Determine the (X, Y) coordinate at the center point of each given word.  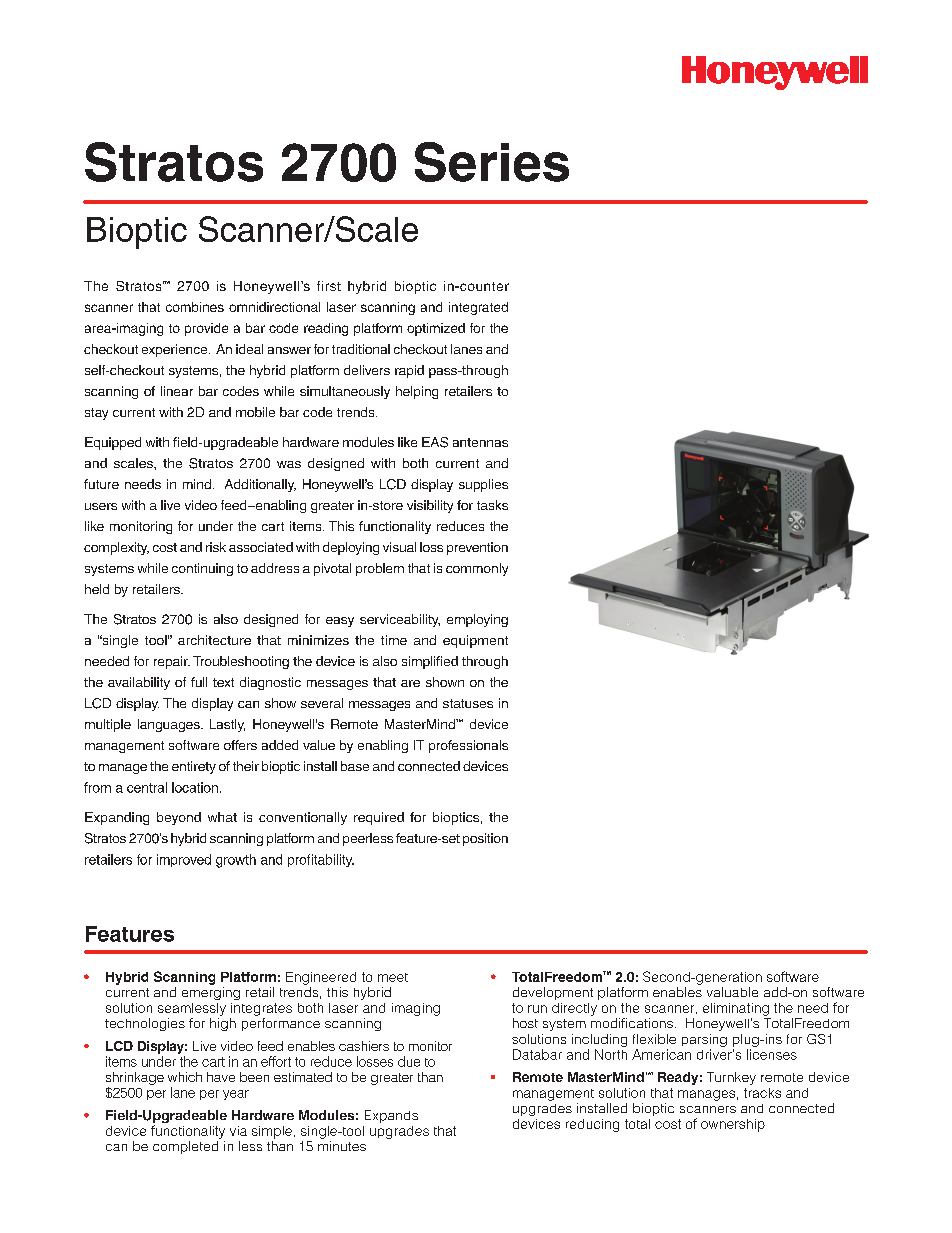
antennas (480, 442)
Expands (391, 1116)
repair (172, 662)
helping (417, 392)
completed (185, 1147)
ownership (733, 1125)
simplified (430, 662)
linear (177, 391)
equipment (475, 641)
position (485, 839)
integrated (478, 308)
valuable (732, 992)
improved (184, 860)
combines (195, 307)
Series (492, 162)
